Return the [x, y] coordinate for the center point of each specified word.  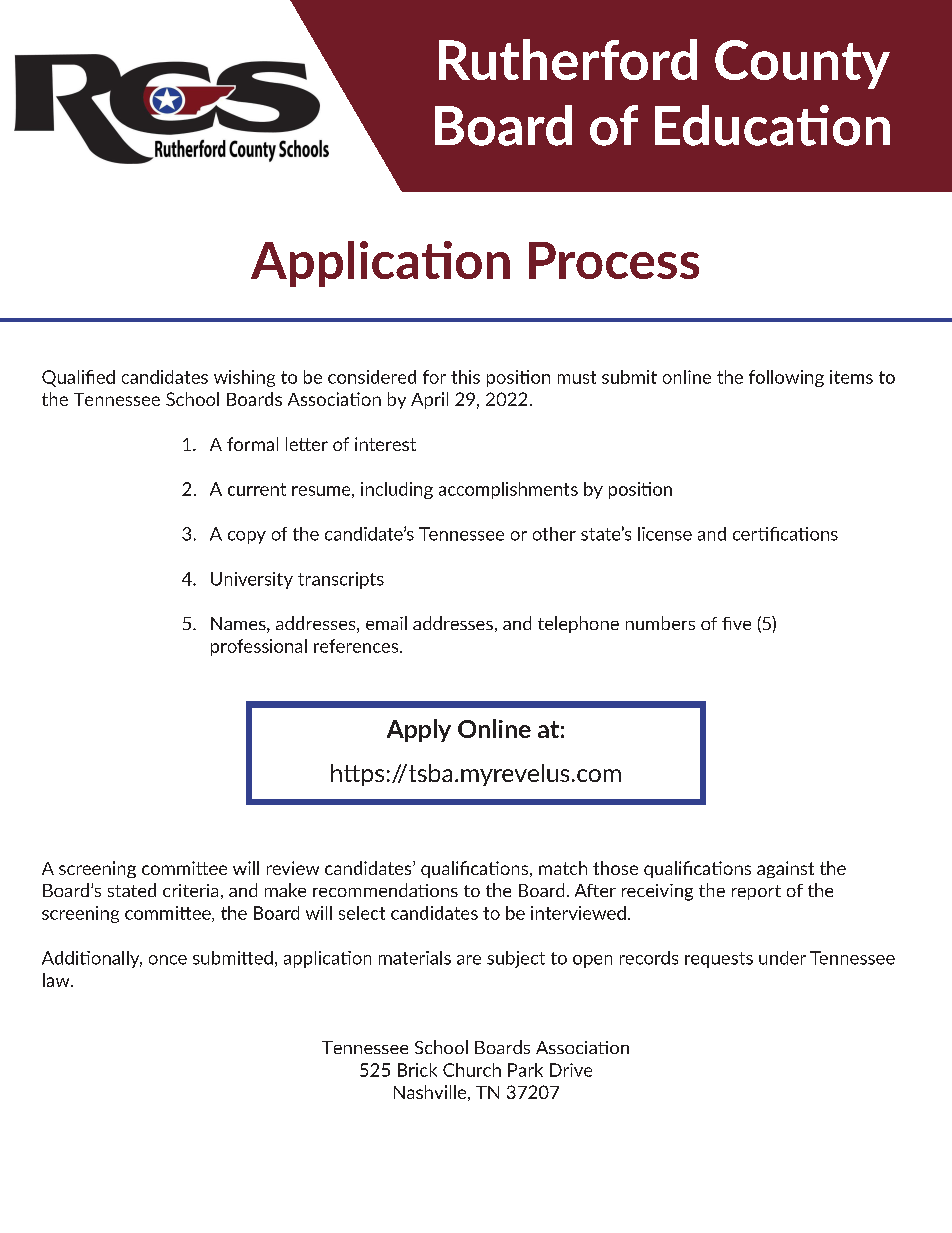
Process [614, 260]
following [786, 378]
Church [472, 1070]
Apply [419, 730]
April [429, 400]
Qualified [78, 378]
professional [259, 647]
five [736, 623]
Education [772, 125]
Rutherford [568, 59]
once [168, 960]
